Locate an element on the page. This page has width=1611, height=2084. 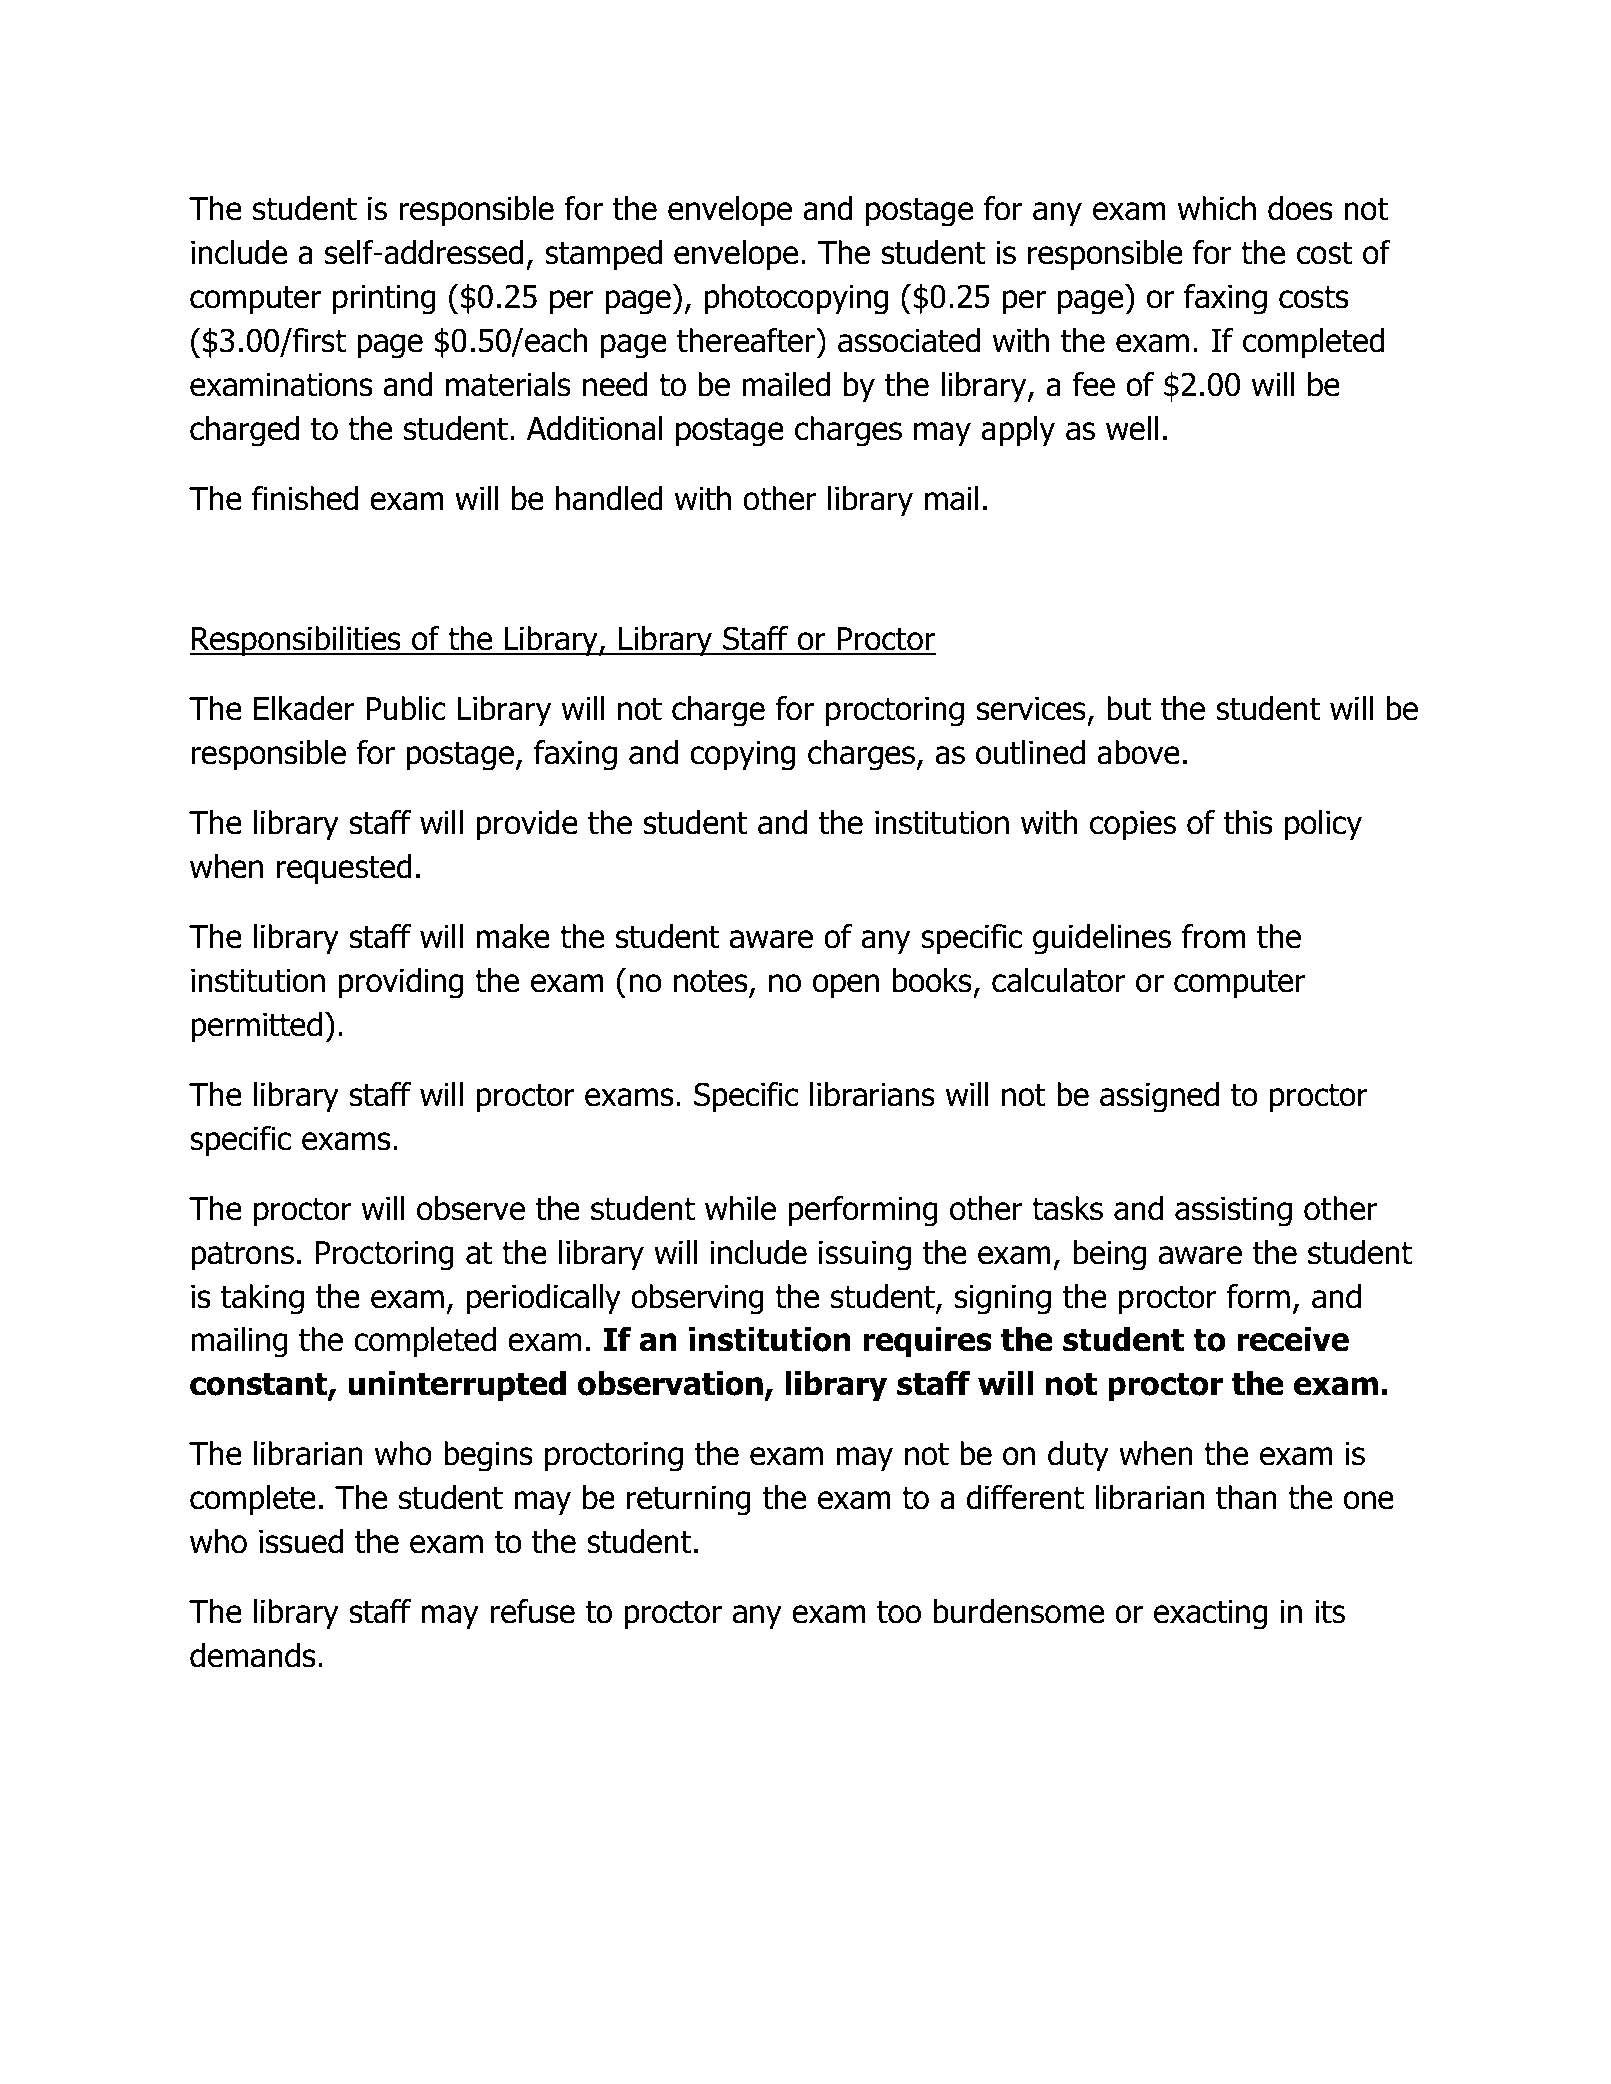
providing is located at coordinates (401, 983).
